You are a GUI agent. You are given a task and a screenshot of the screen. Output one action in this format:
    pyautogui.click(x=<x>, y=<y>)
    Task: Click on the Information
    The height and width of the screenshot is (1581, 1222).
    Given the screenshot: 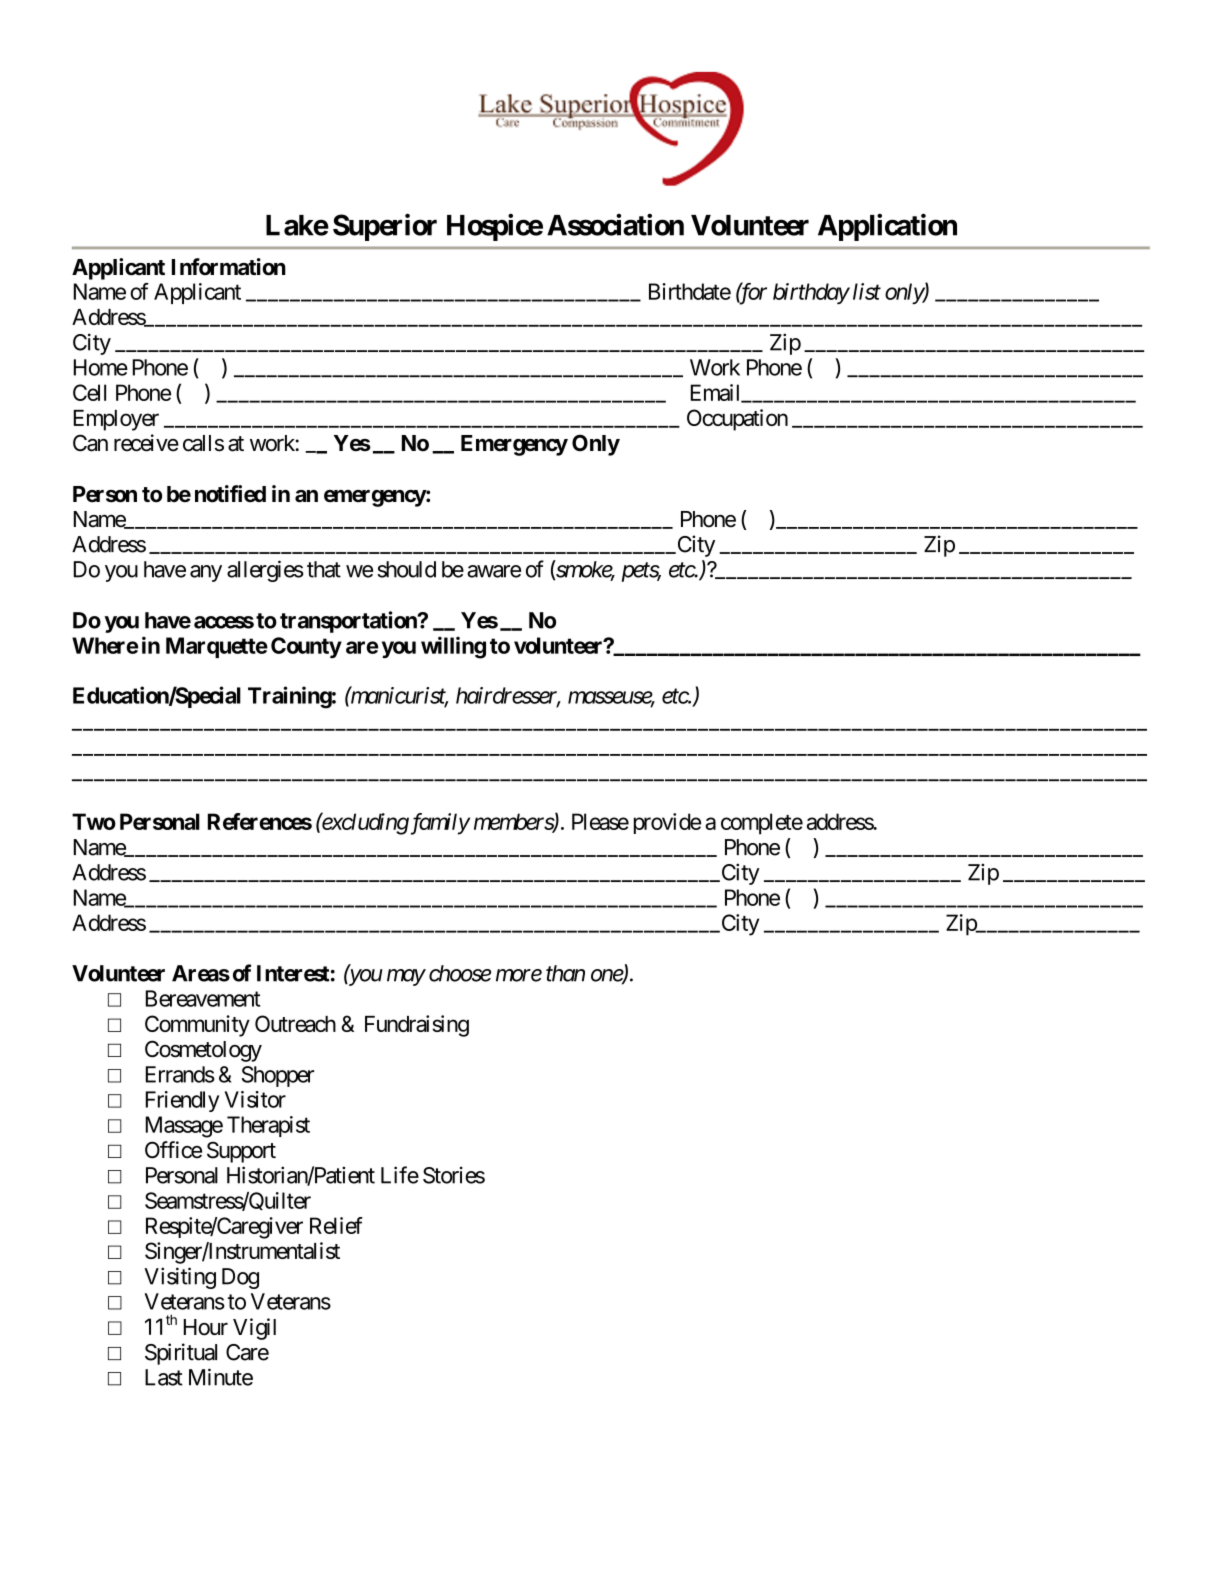 What is the action you would take?
    pyautogui.click(x=229, y=267)
